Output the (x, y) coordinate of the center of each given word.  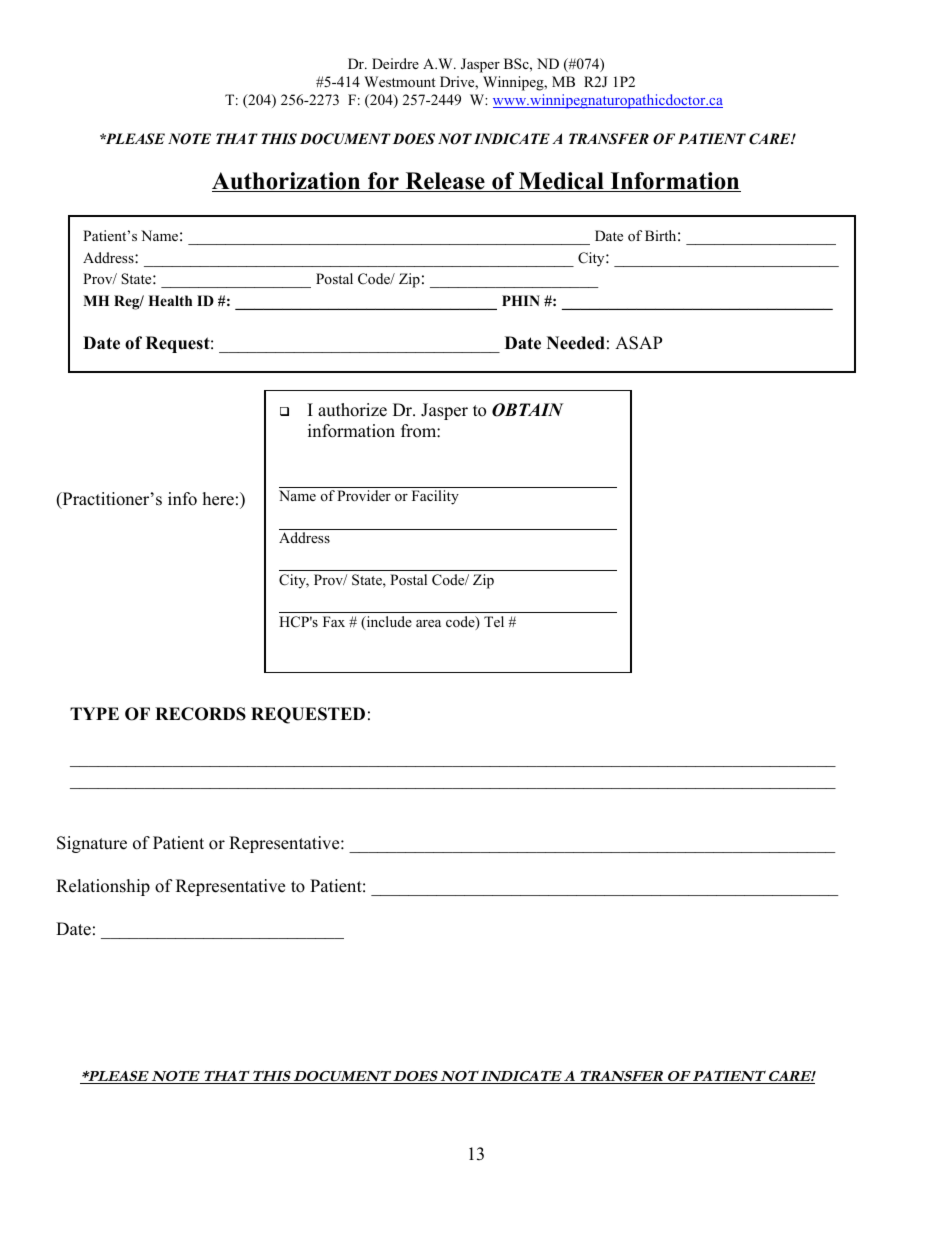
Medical (561, 182)
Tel (494, 621)
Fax (334, 621)
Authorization (287, 182)
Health (170, 300)
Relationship (103, 887)
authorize (352, 410)
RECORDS (200, 714)
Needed (576, 343)
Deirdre (395, 63)
